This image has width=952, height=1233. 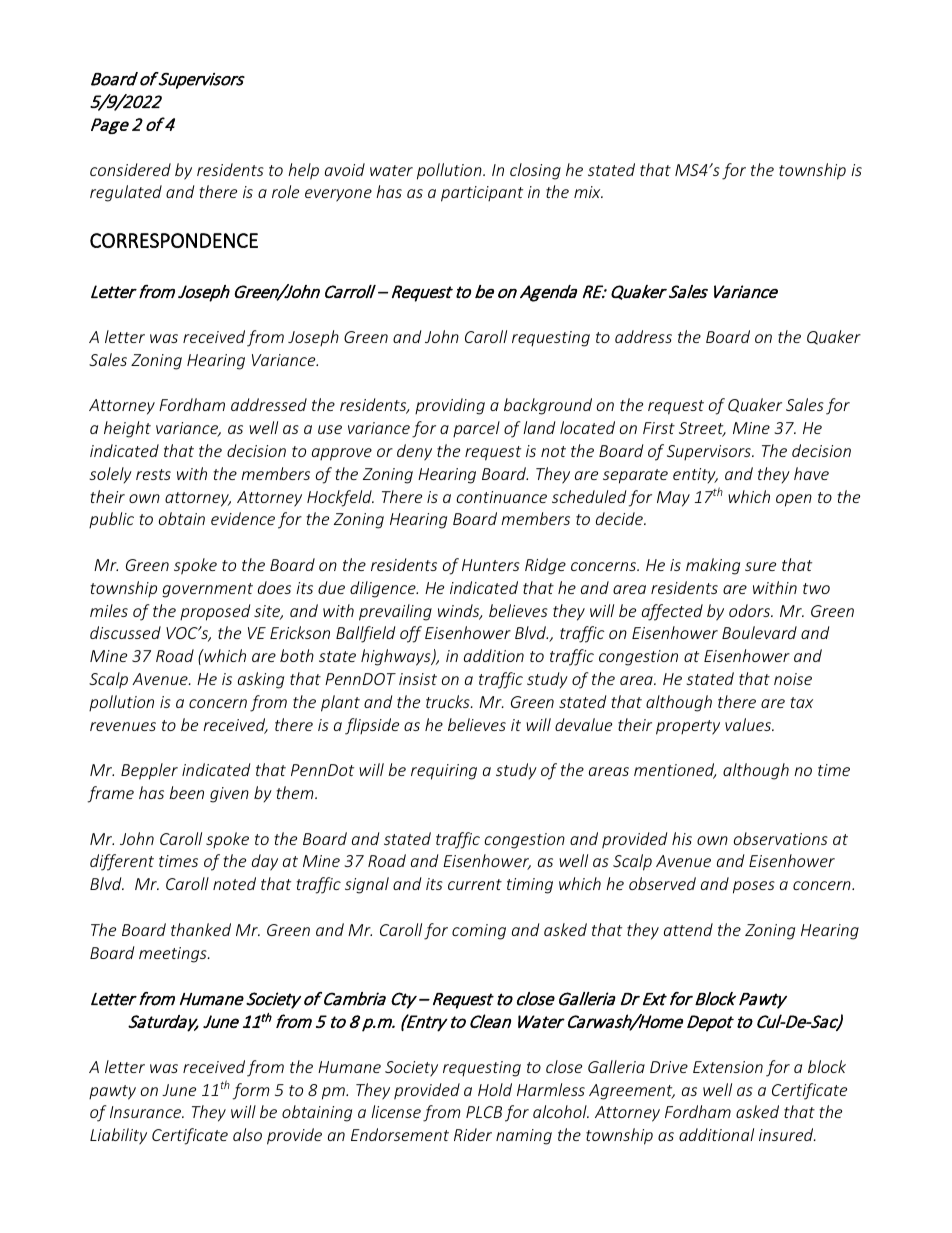 What do you see at coordinates (147, 1112) in the image?
I see `Insurance` at bounding box center [147, 1112].
